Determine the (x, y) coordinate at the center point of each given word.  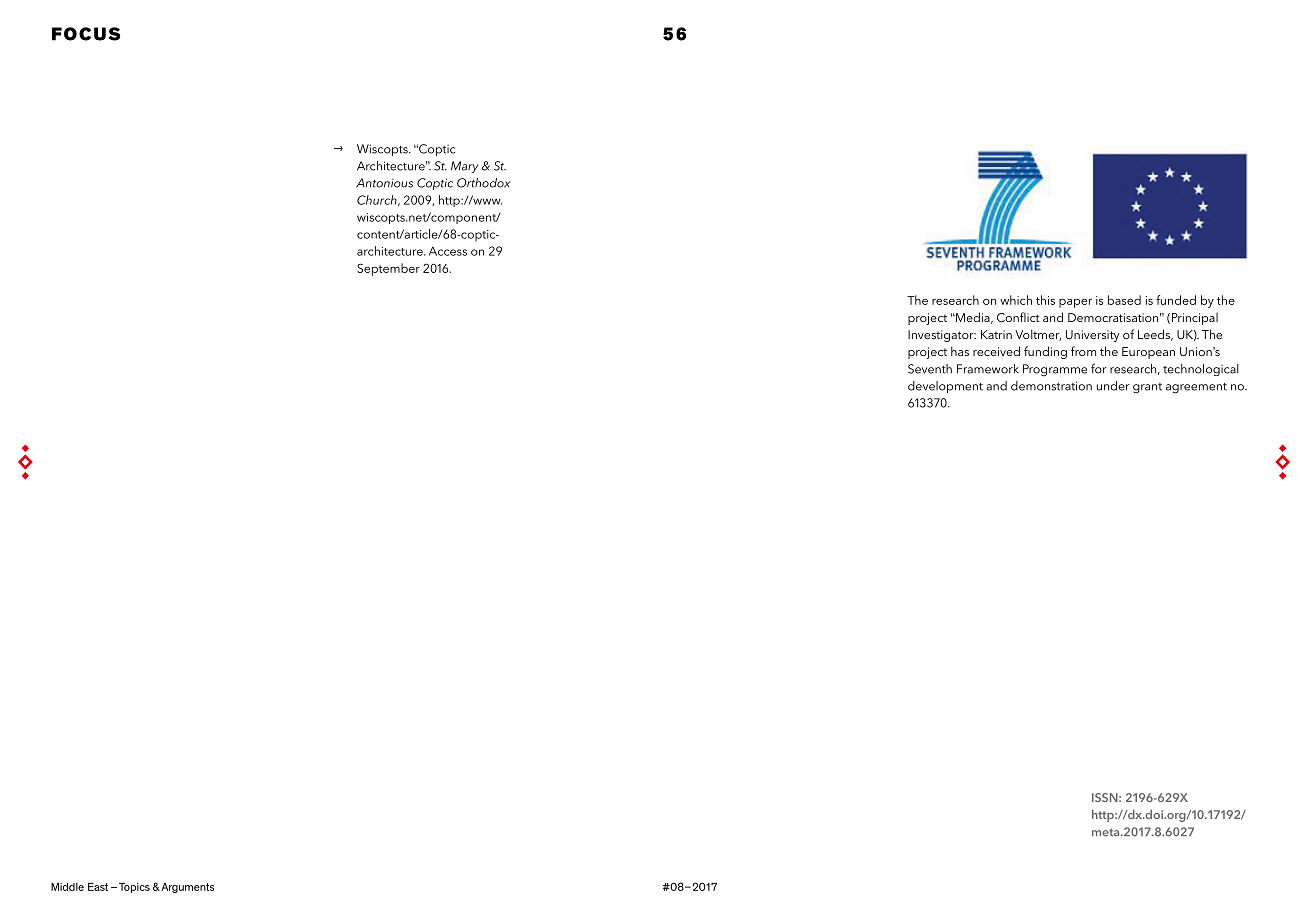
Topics (134, 888)
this (1045, 300)
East (98, 887)
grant (1147, 388)
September (388, 269)
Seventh (930, 369)
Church (378, 200)
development (945, 387)
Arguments (186, 888)
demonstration (1051, 386)
